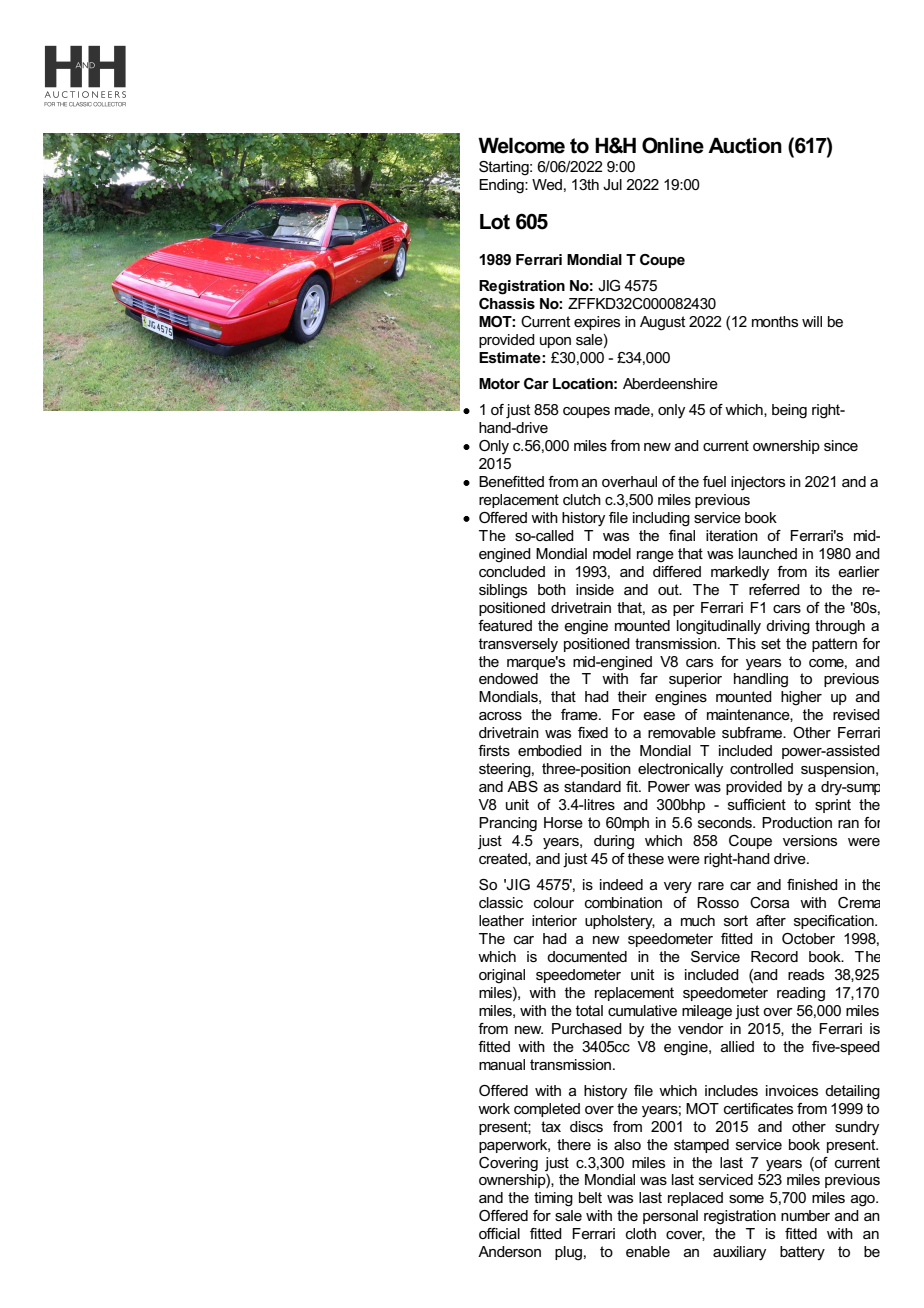 Image resolution: width=924 pixels, height=1308 pixels. I want to click on Online, so click(673, 145).
